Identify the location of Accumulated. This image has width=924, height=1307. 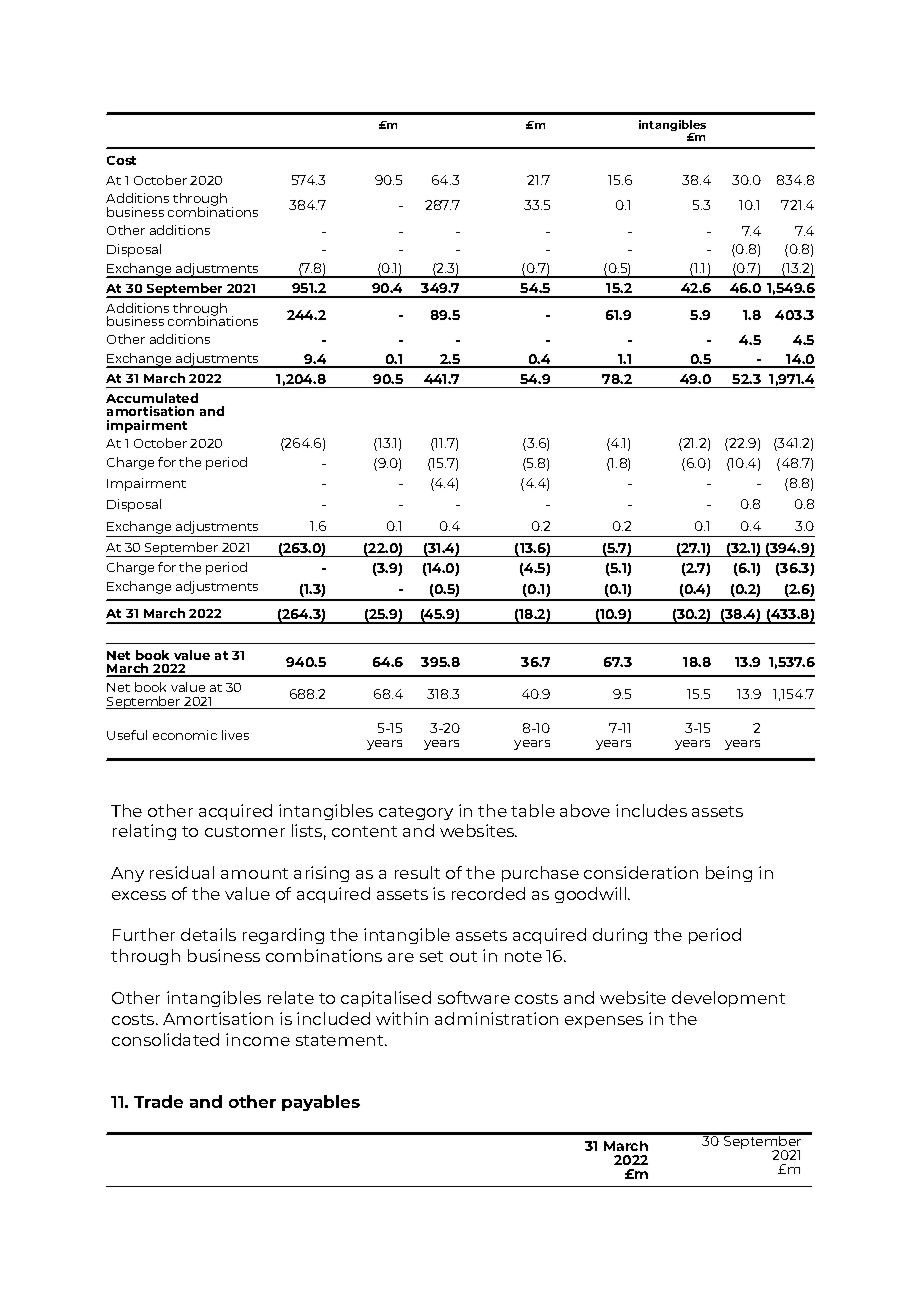
(152, 398).
